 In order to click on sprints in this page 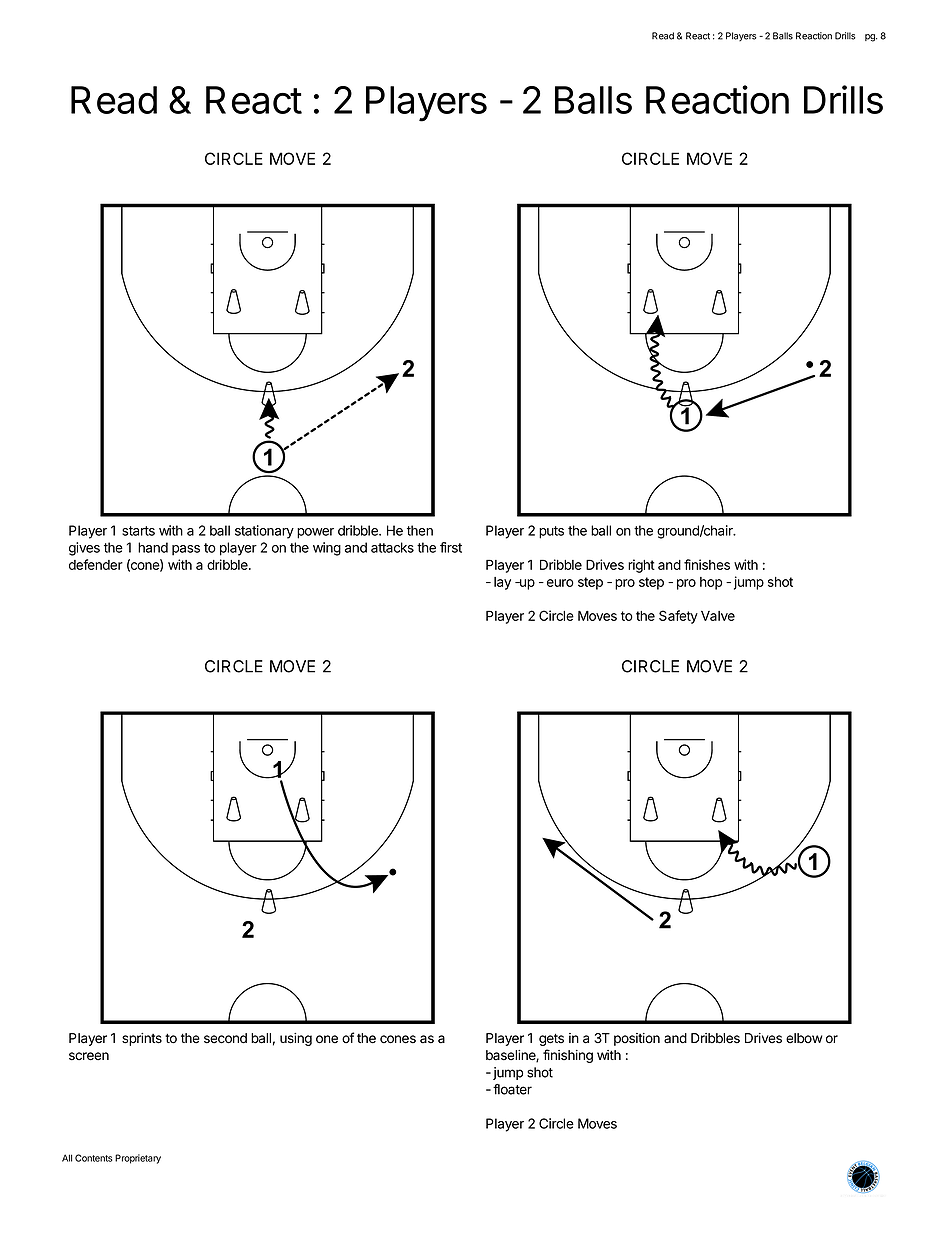, I will do `click(142, 1039)`.
